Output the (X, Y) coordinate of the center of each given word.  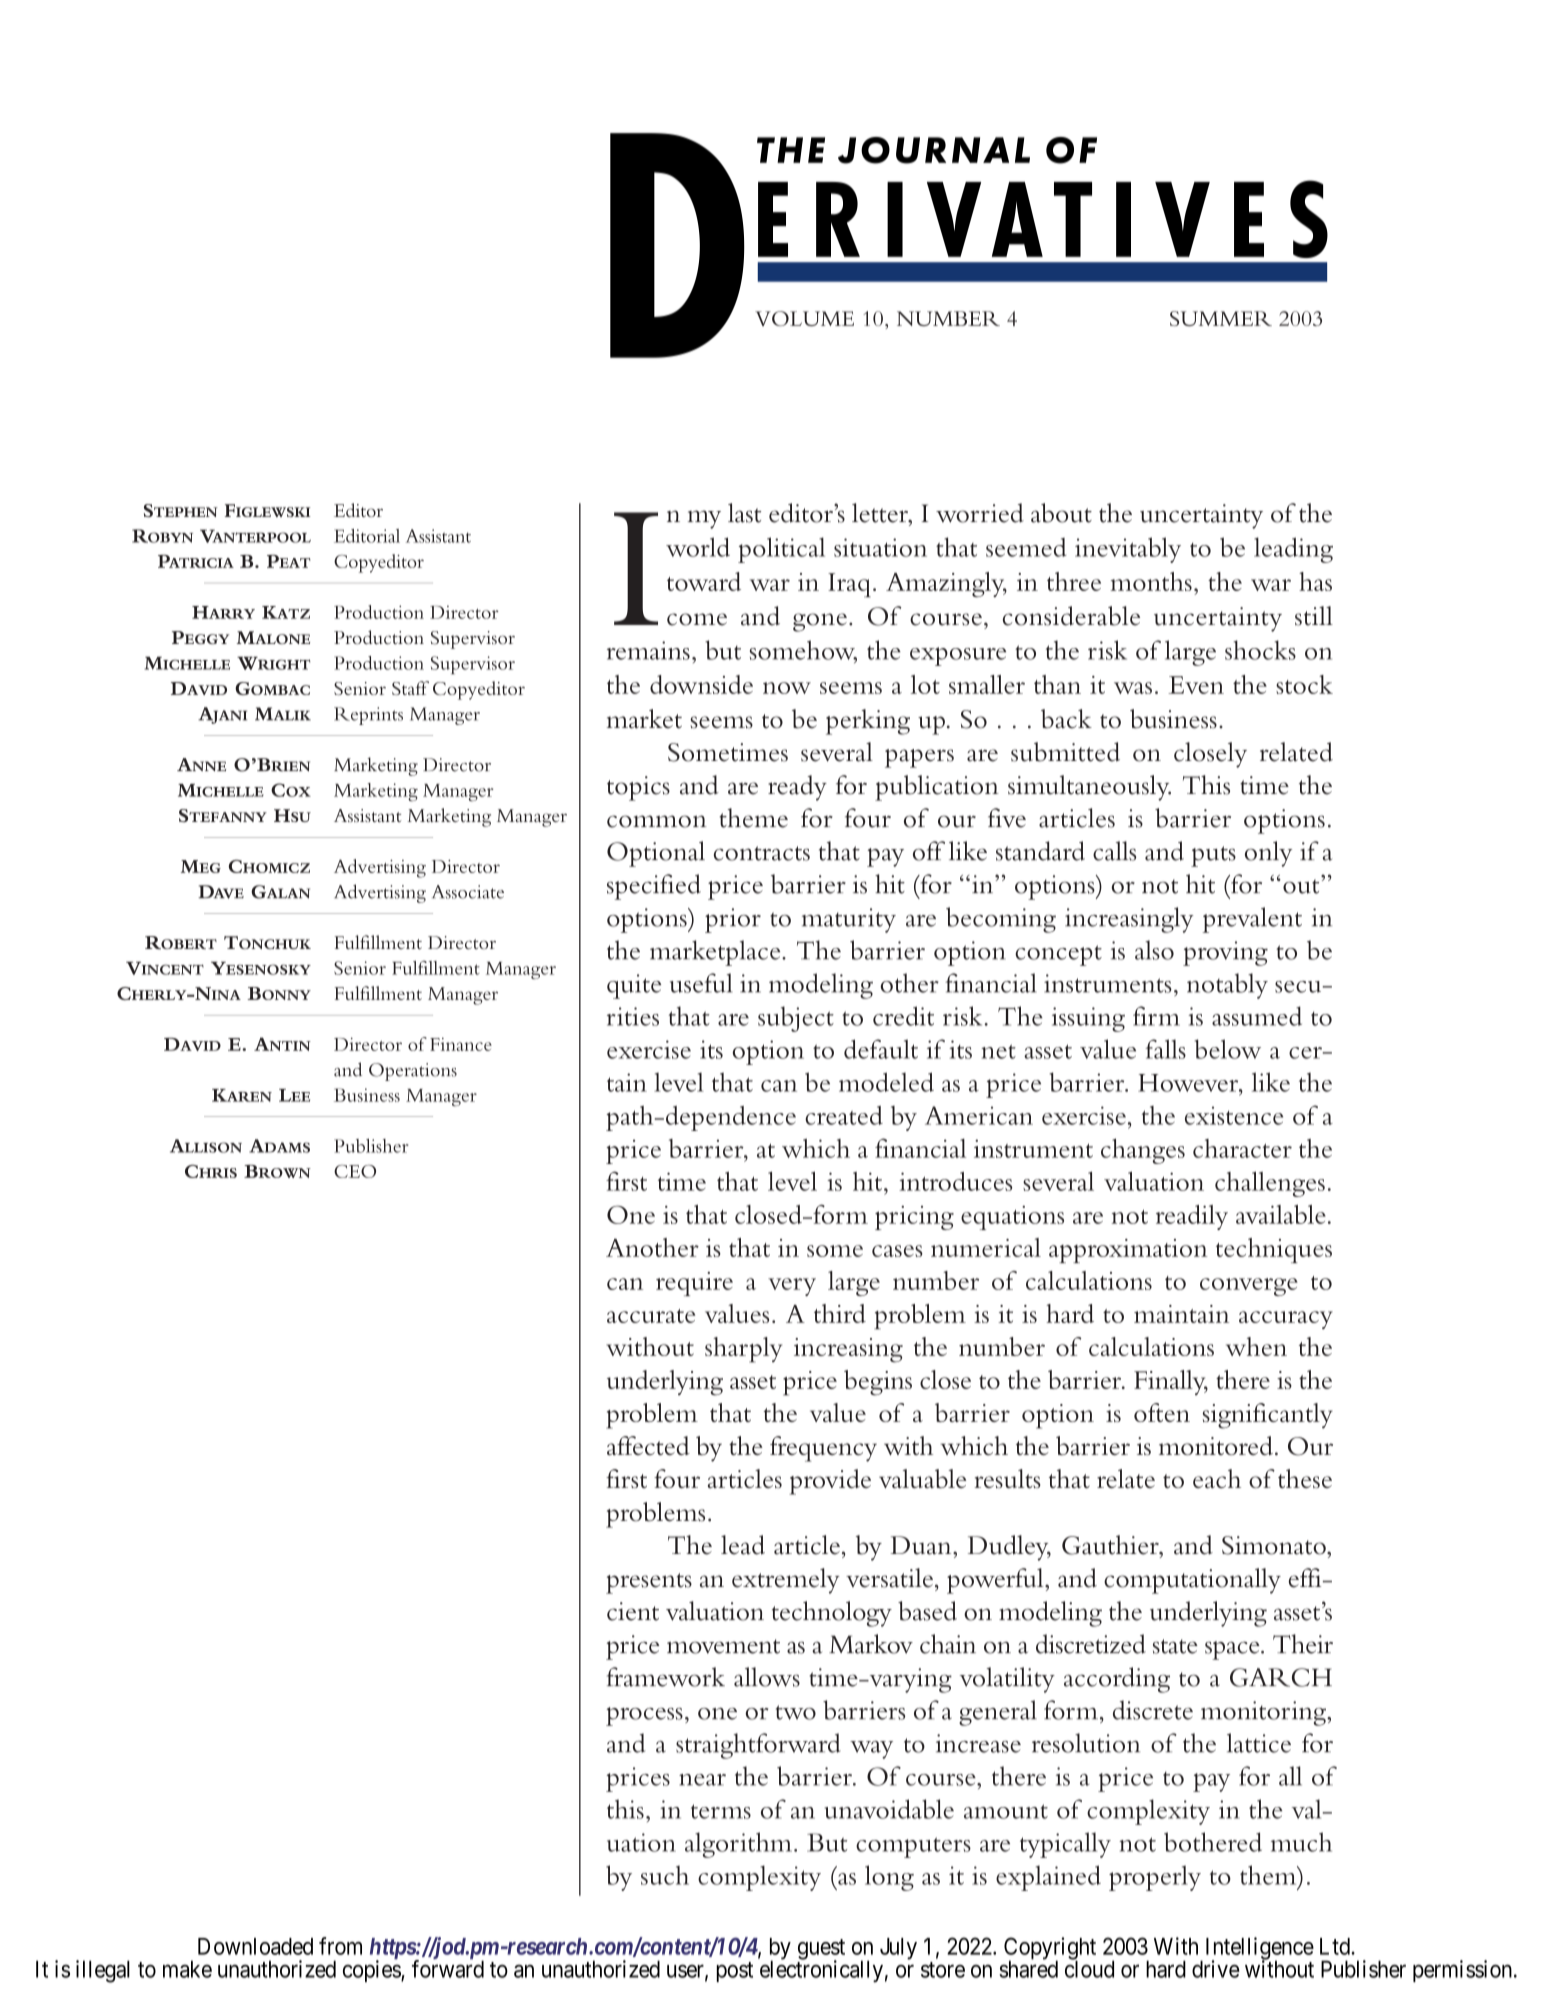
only (1268, 854)
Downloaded (255, 1946)
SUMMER (1221, 318)
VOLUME (804, 318)
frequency (823, 1449)
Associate (468, 892)
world (698, 547)
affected (648, 1445)
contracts (762, 853)
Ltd (1336, 1946)
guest (821, 1950)
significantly (1268, 1416)
